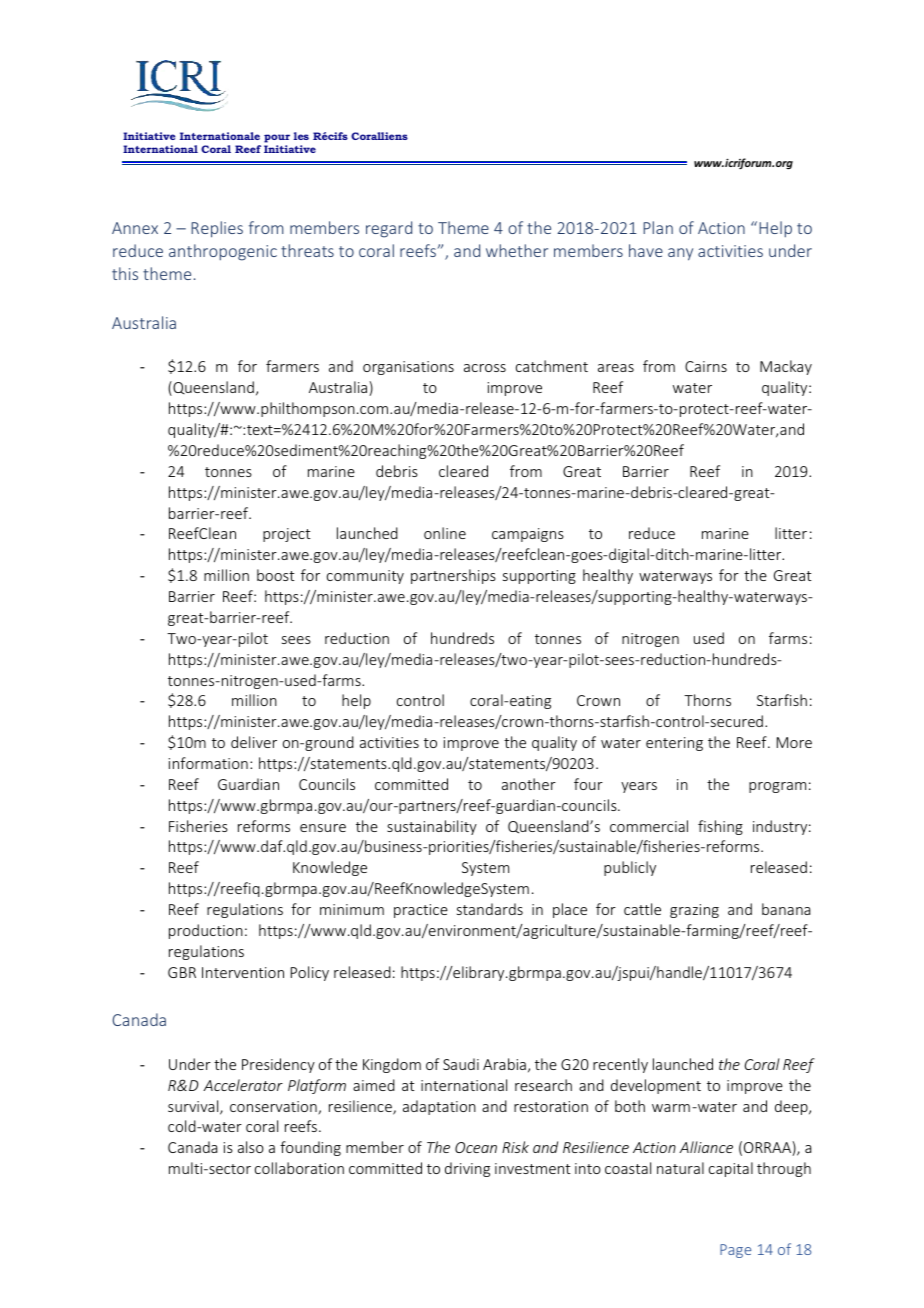 The image size is (924, 1308). I want to click on Page, so click(735, 1251).
